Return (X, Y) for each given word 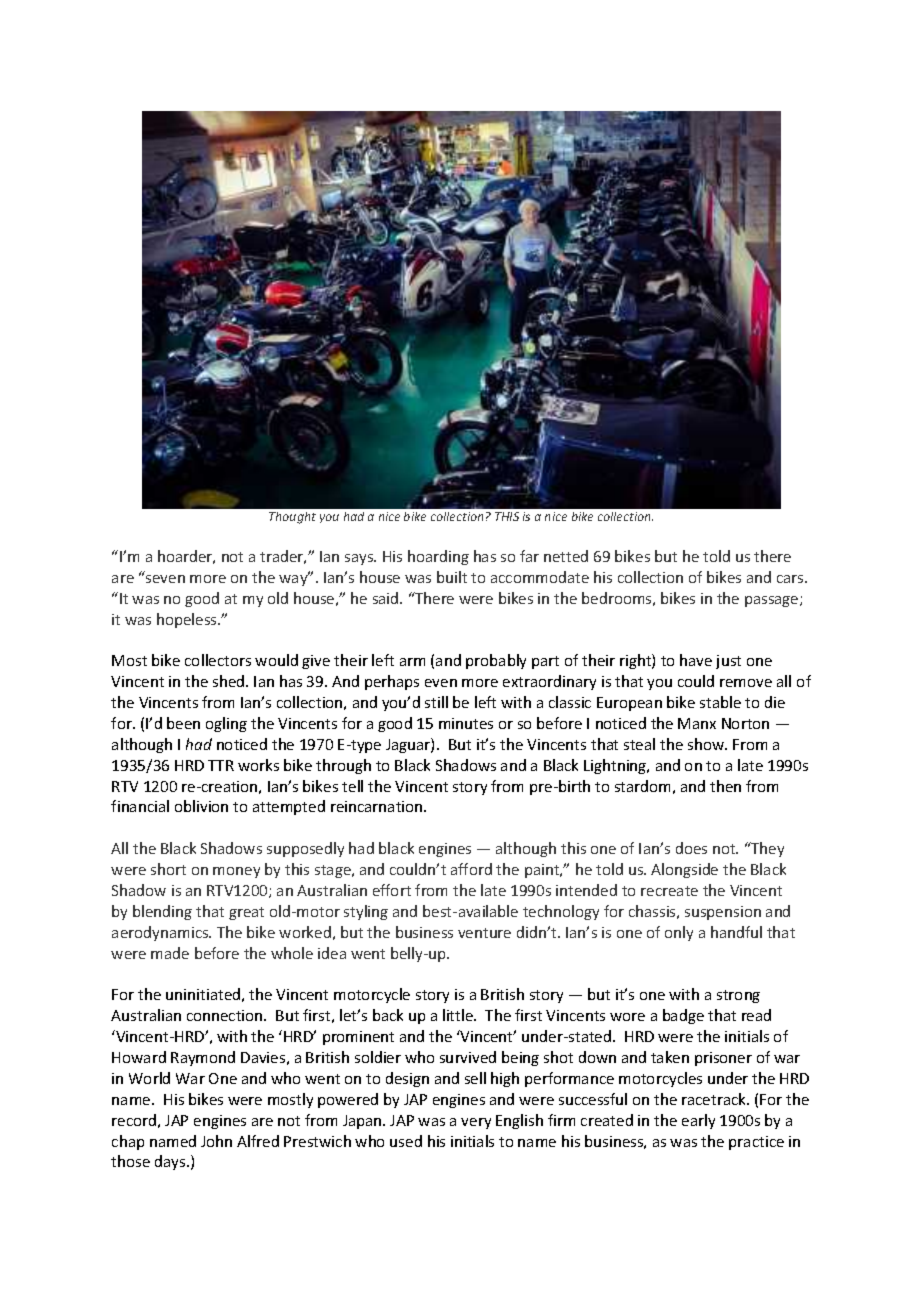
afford (471, 869)
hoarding (438, 557)
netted (566, 556)
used (406, 1141)
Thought (292, 518)
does (691, 848)
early (698, 1121)
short (168, 869)
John (216, 1141)
